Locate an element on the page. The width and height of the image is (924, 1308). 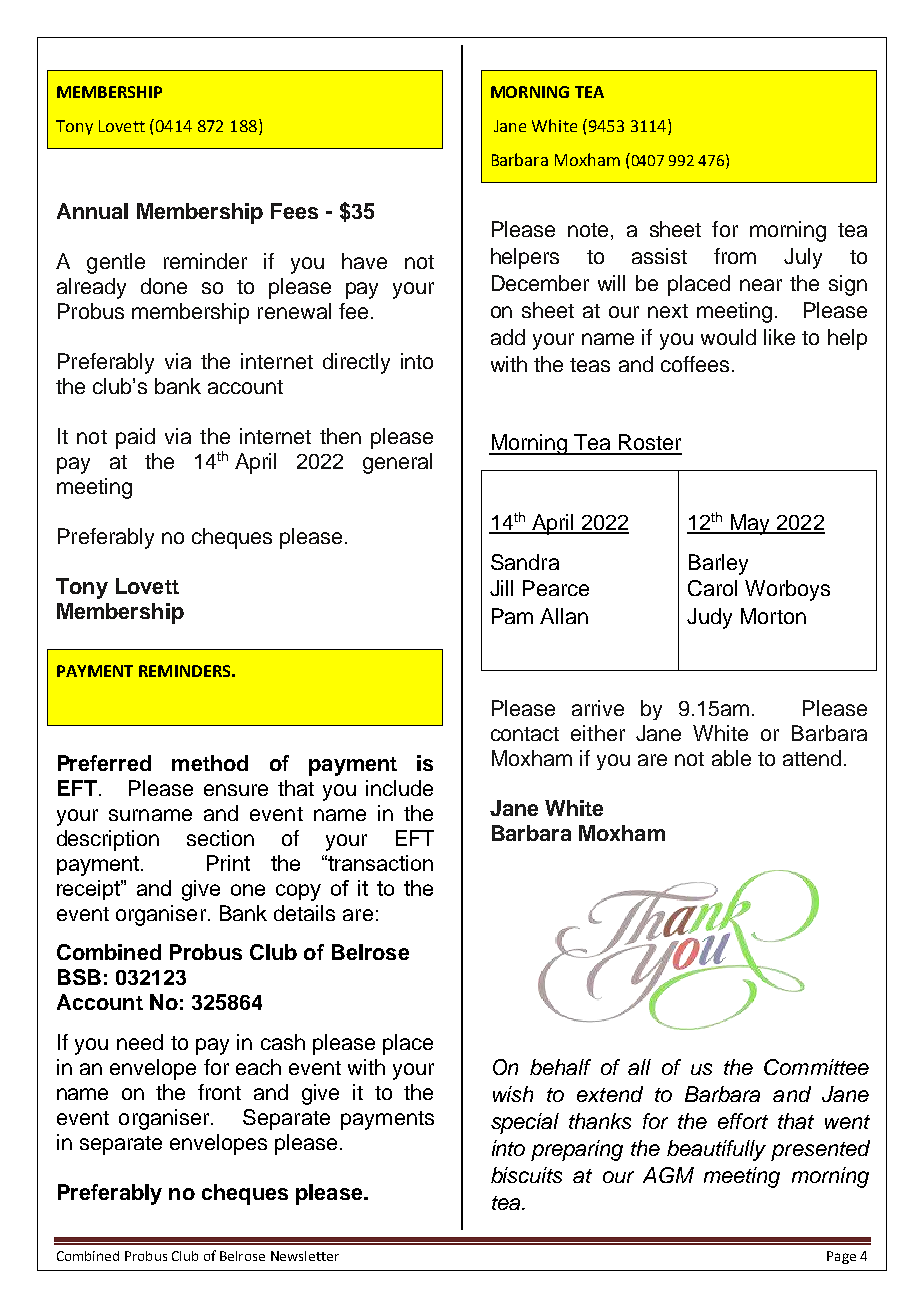
general is located at coordinates (397, 463).
